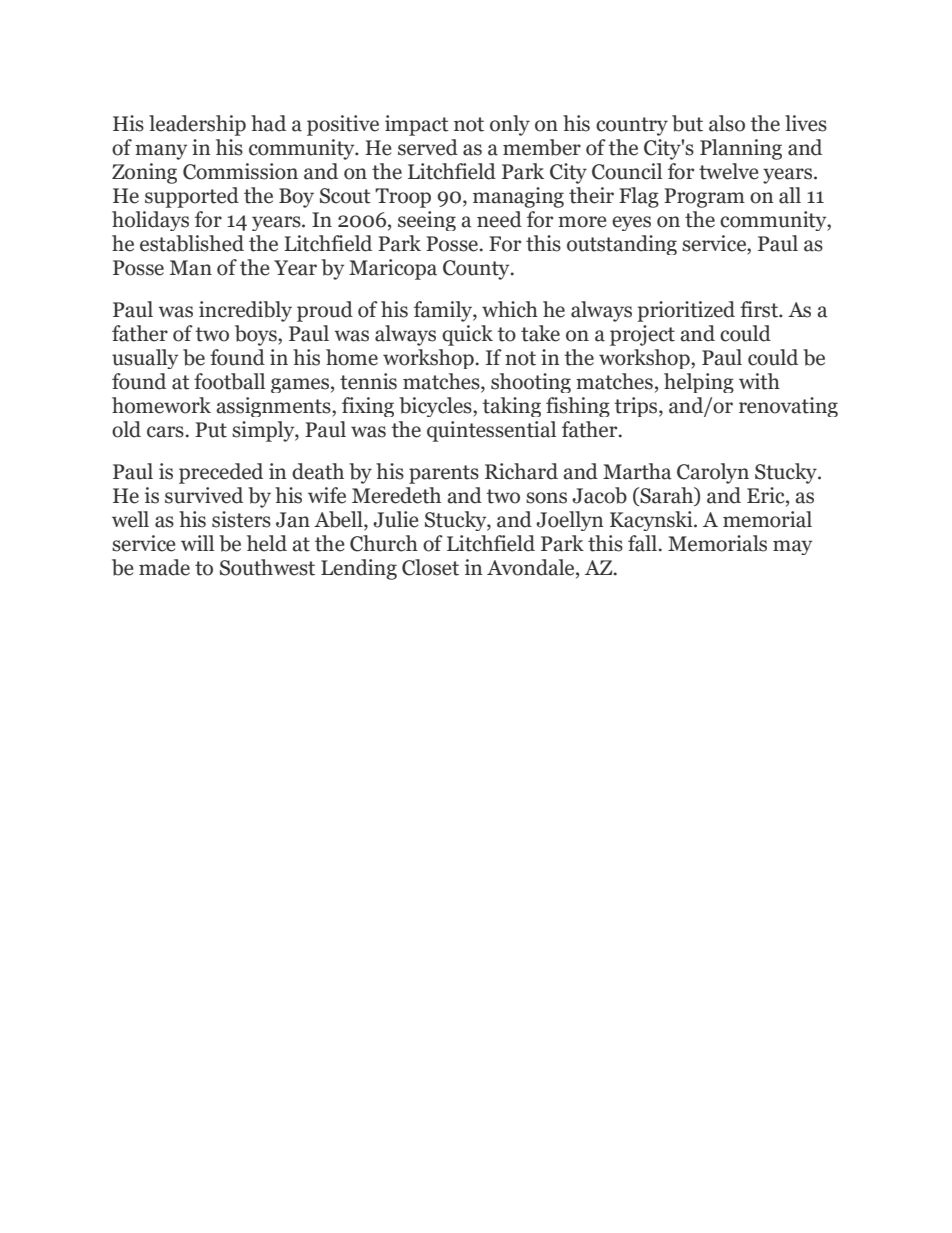  What do you see at coordinates (467, 335) in the page?
I see `quick` at bounding box center [467, 335].
